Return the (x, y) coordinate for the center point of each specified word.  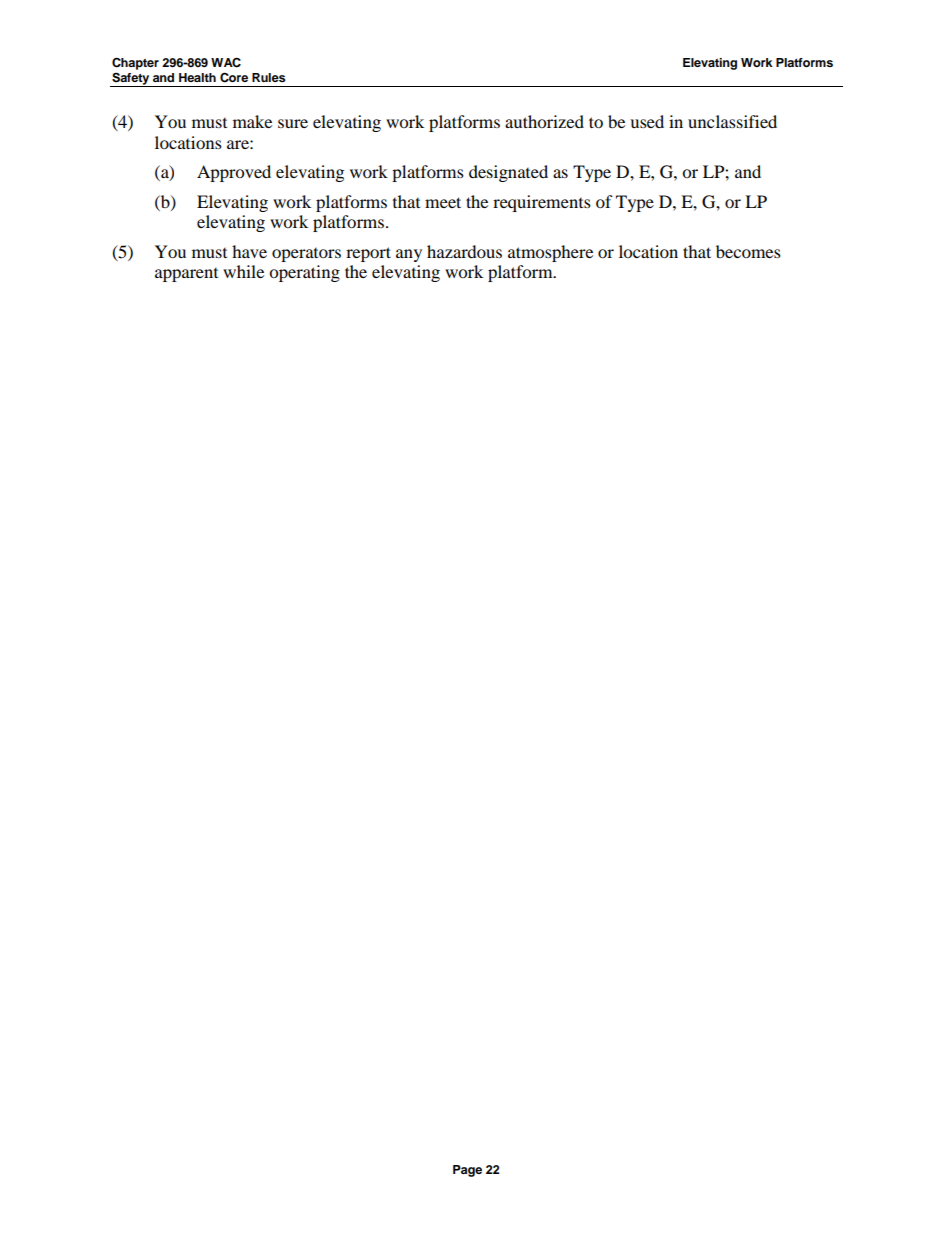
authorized (544, 121)
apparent (186, 275)
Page (467, 1171)
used (647, 121)
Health (197, 77)
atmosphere (550, 253)
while (243, 271)
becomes (748, 251)
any (409, 255)
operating (304, 273)
